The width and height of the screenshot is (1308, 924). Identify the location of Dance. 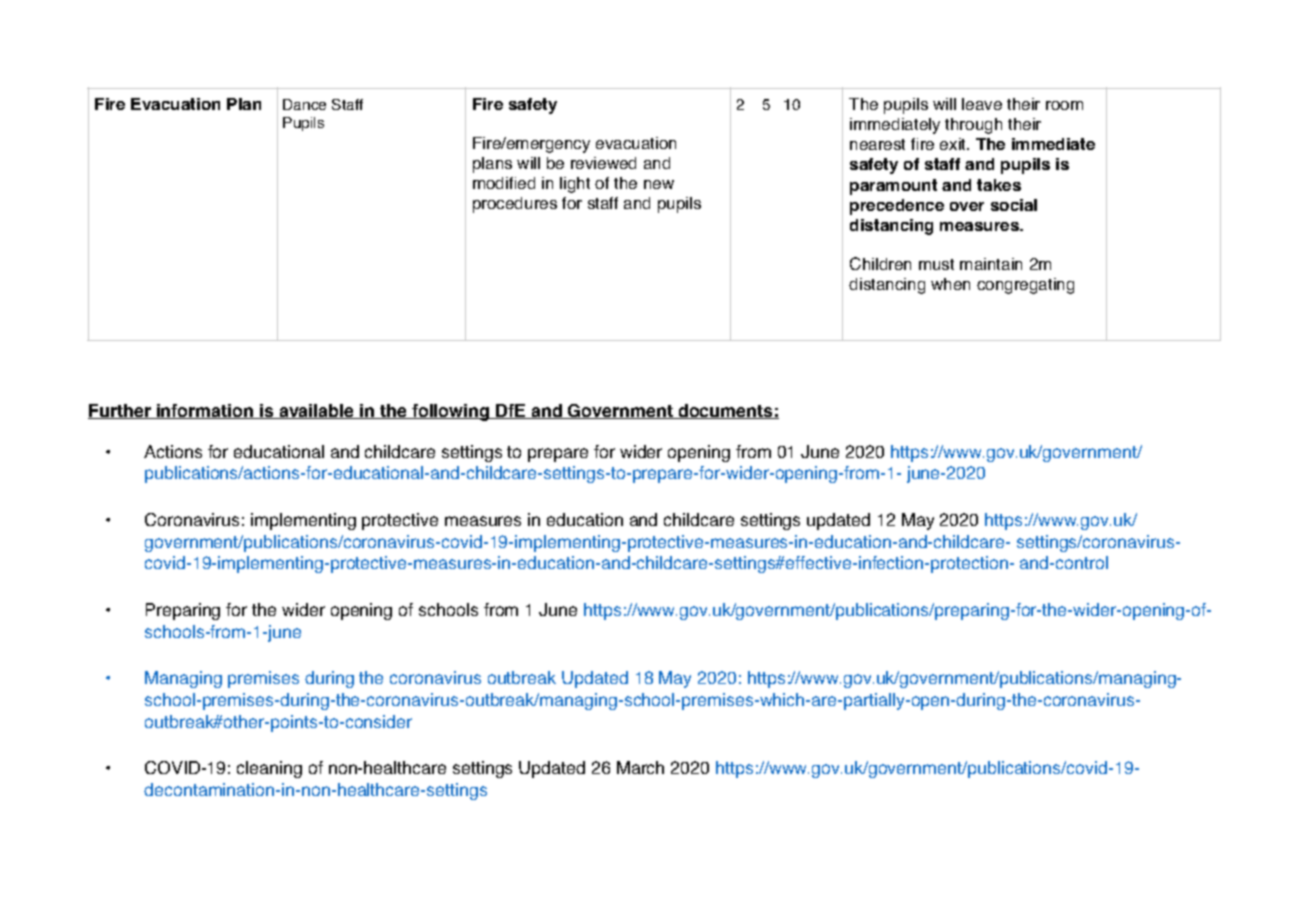
(304, 104).
